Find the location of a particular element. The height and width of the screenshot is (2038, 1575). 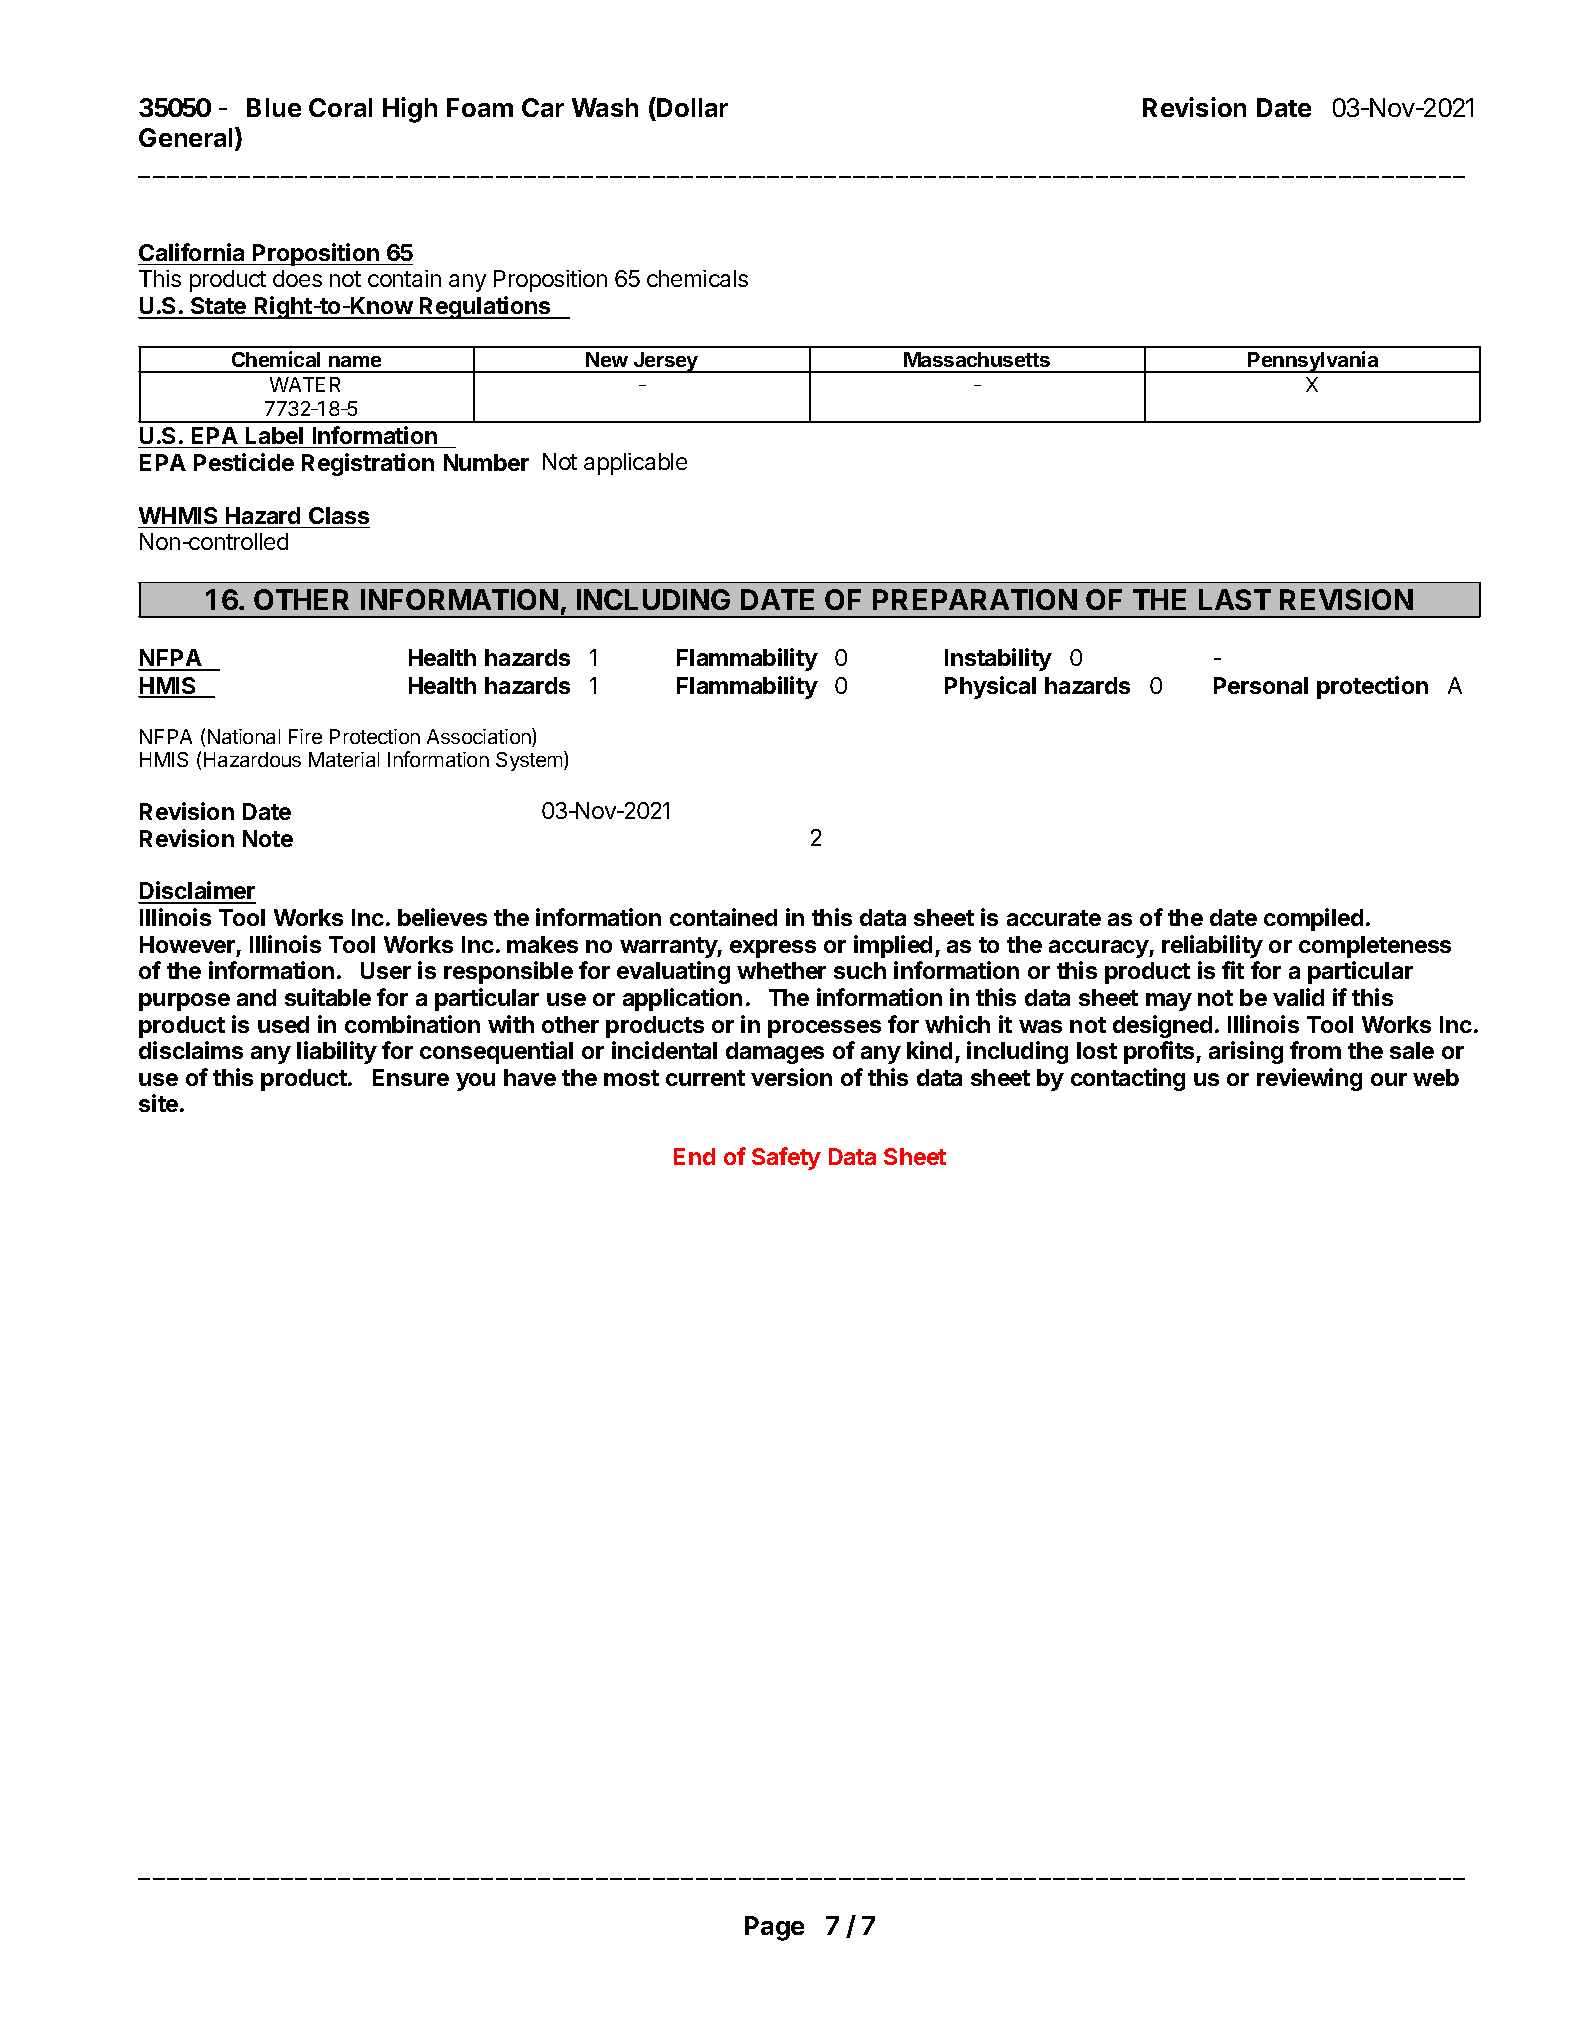

valid is located at coordinates (1298, 997).
